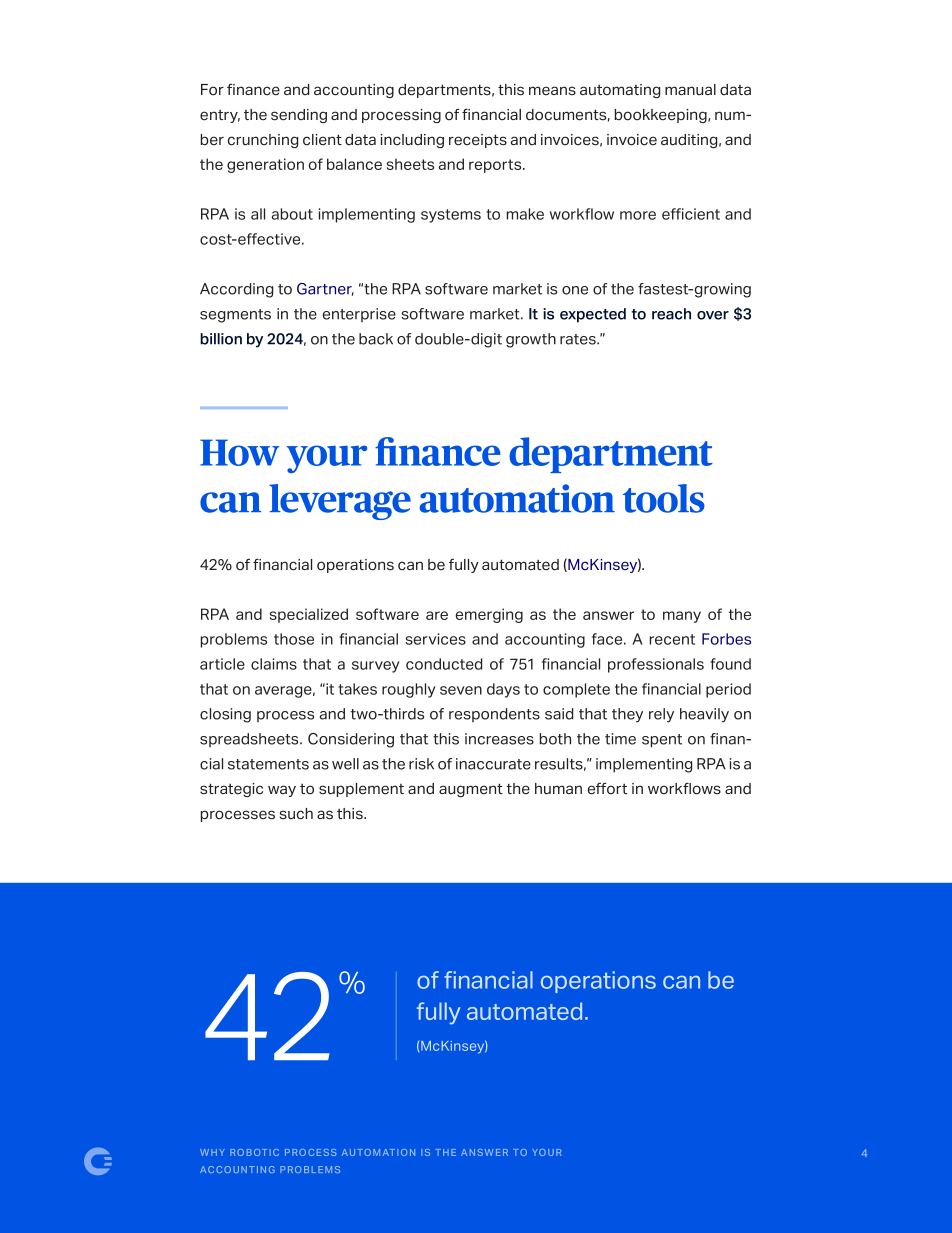 This document has width=952, height=1233. I want to click on WHY, so click(212, 1152).
